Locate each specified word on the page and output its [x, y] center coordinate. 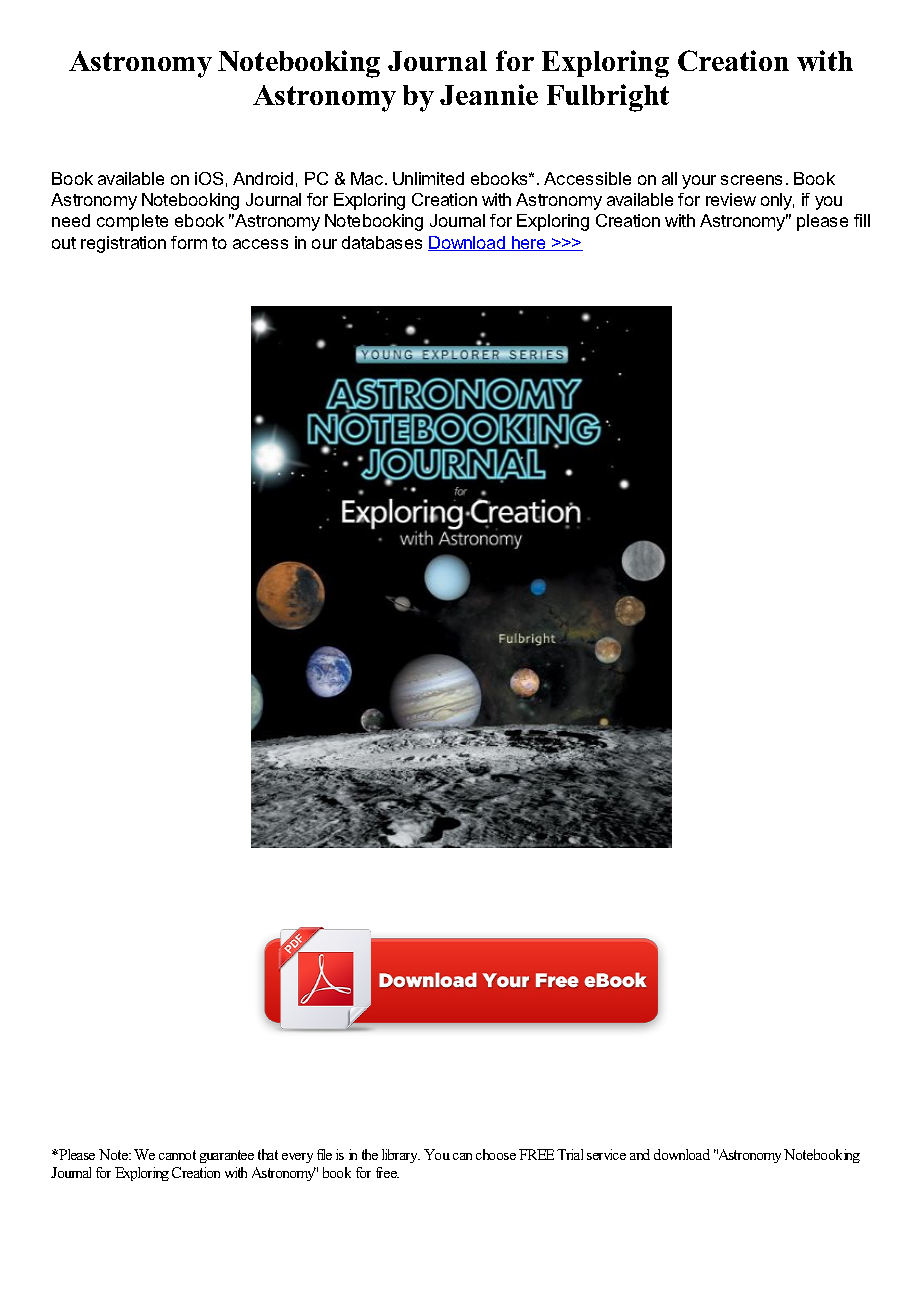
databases [382, 242]
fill [862, 220]
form [189, 242]
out [64, 243]
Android [263, 178]
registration [123, 244]
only [777, 201]
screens [751, 180]
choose [496, 1154]
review [731, 199]
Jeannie [489, 94]
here [529, 243]
